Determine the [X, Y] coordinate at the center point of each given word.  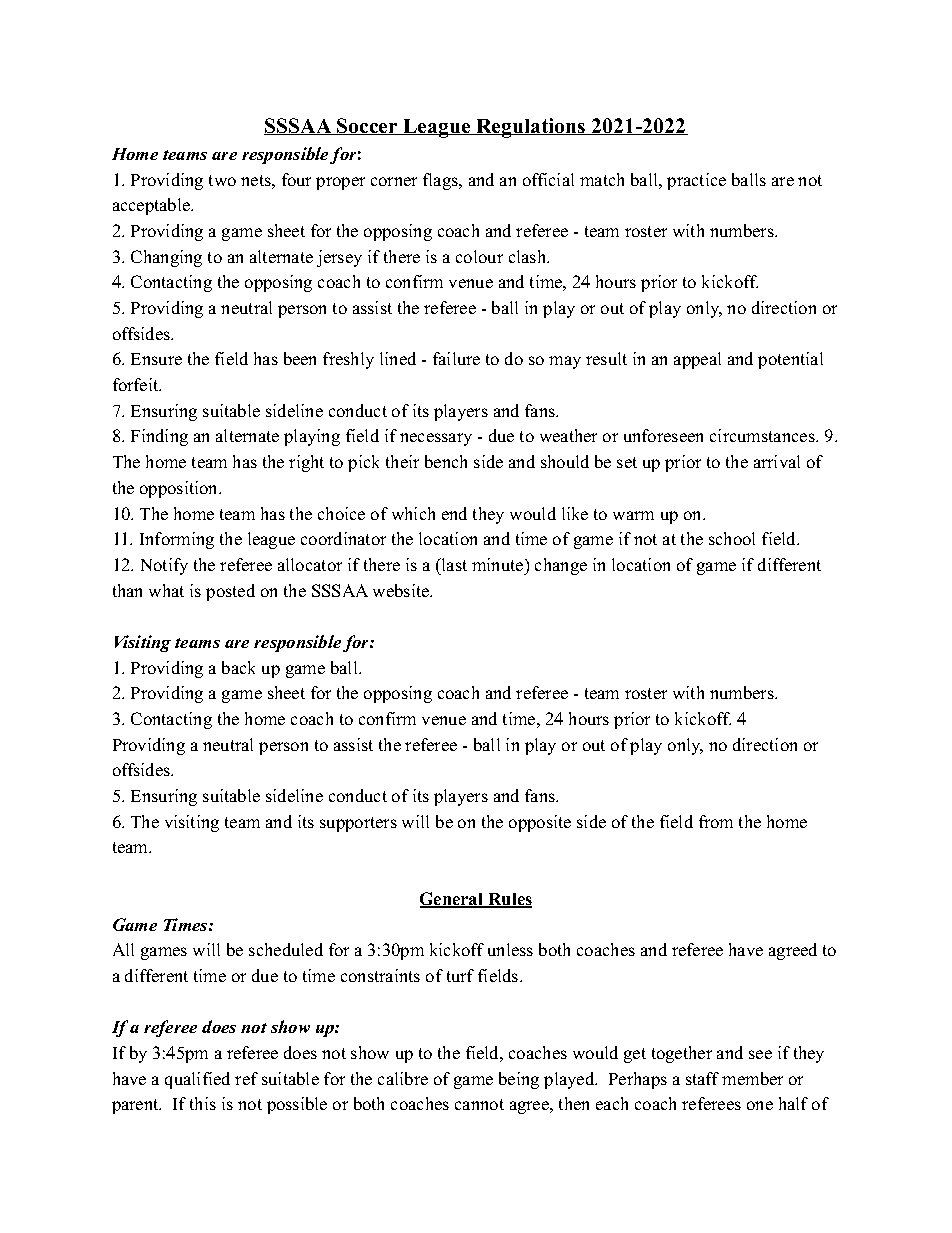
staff [702, 1078]
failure [456, 358]
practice [696, 181]
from [716, 821]
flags [441, 181]
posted [230, 592]
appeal [697, 360]
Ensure [156, 359]
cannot [479, 1104]
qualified [197, 1080]
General [453, 900]
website [402, 590]
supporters [358, 824]
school [732, 538]
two [222, 180]
